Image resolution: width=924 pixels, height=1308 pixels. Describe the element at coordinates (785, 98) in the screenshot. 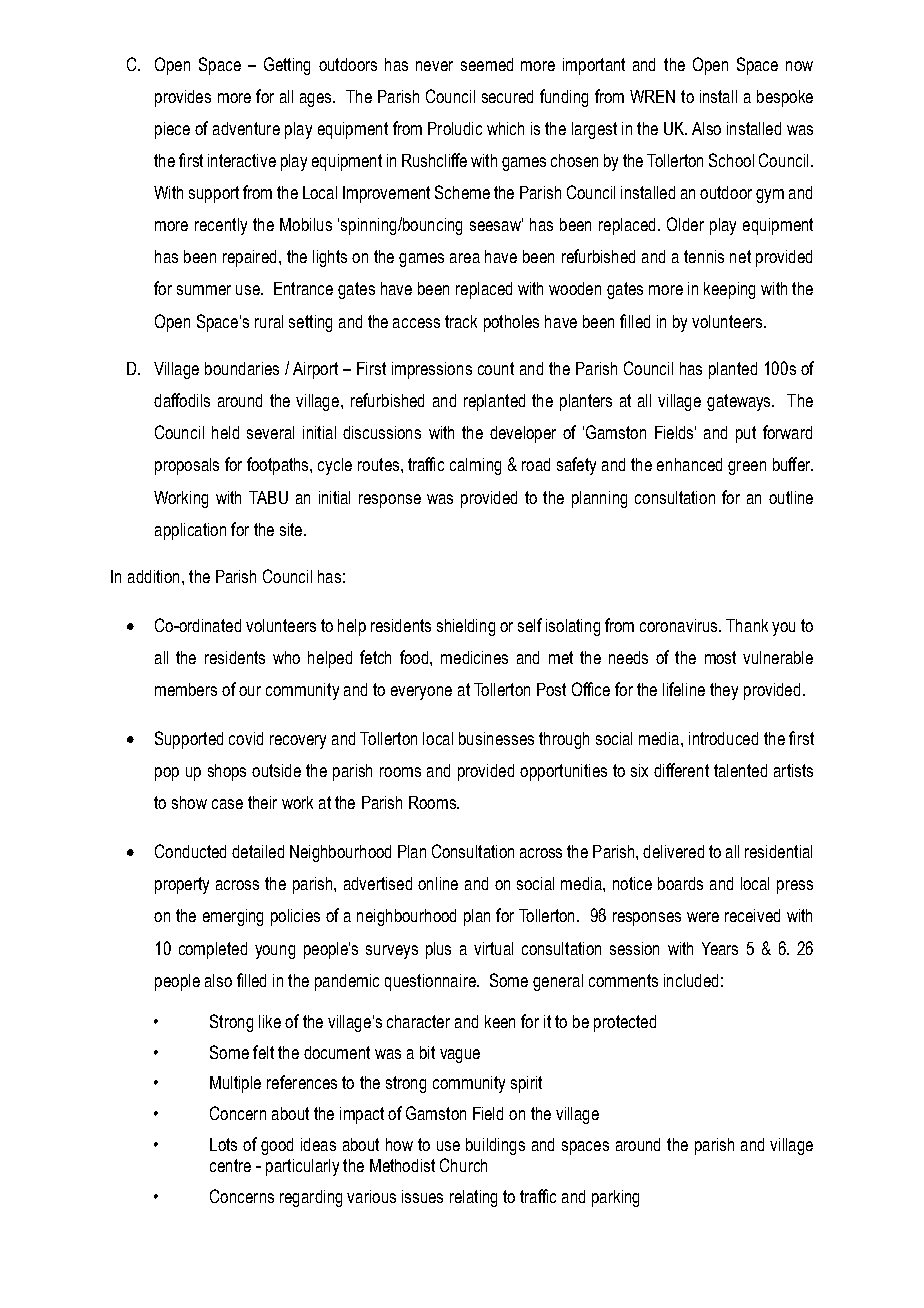

I see `bespoke` at that location.
